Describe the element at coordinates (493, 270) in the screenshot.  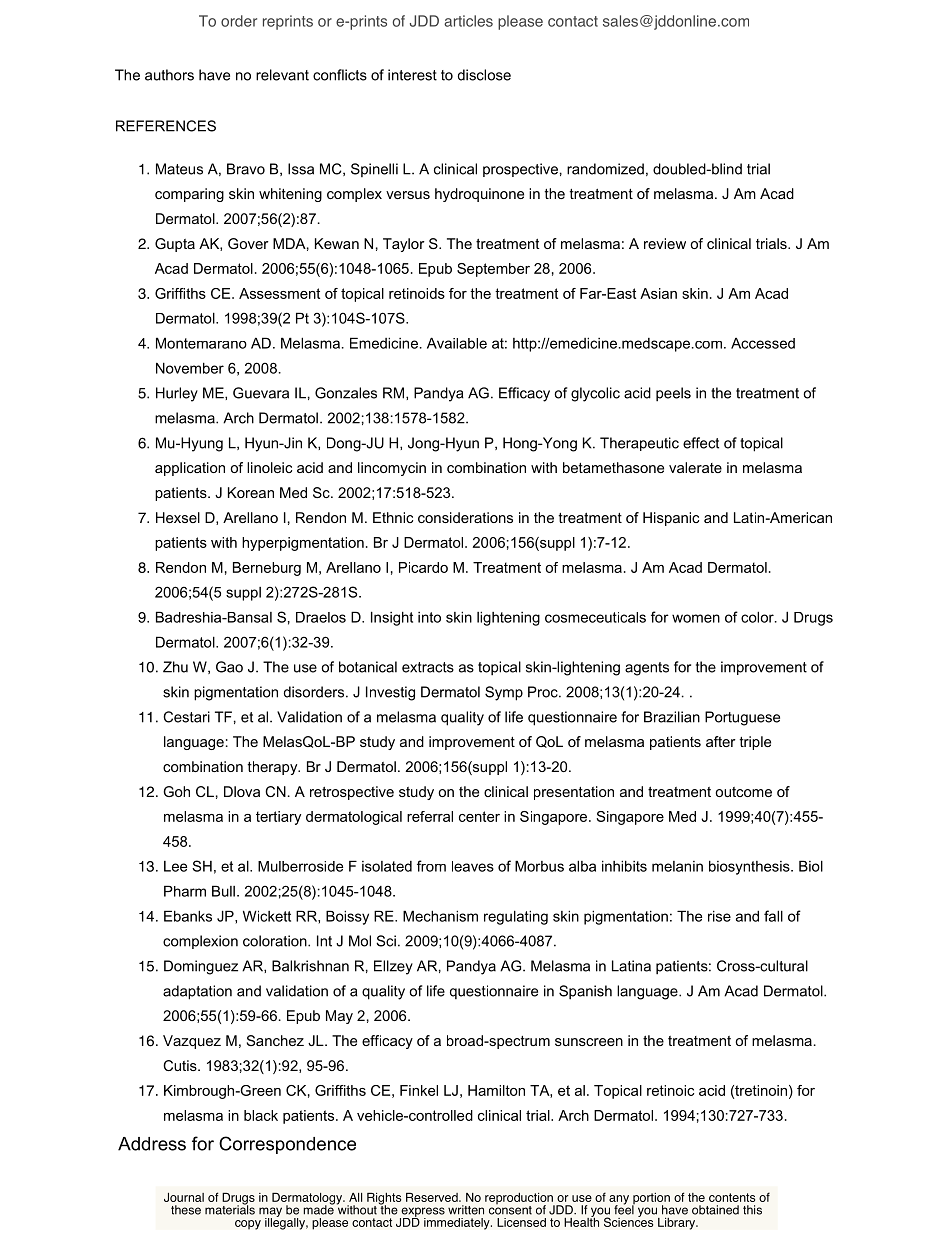
I see `September` at that location.
